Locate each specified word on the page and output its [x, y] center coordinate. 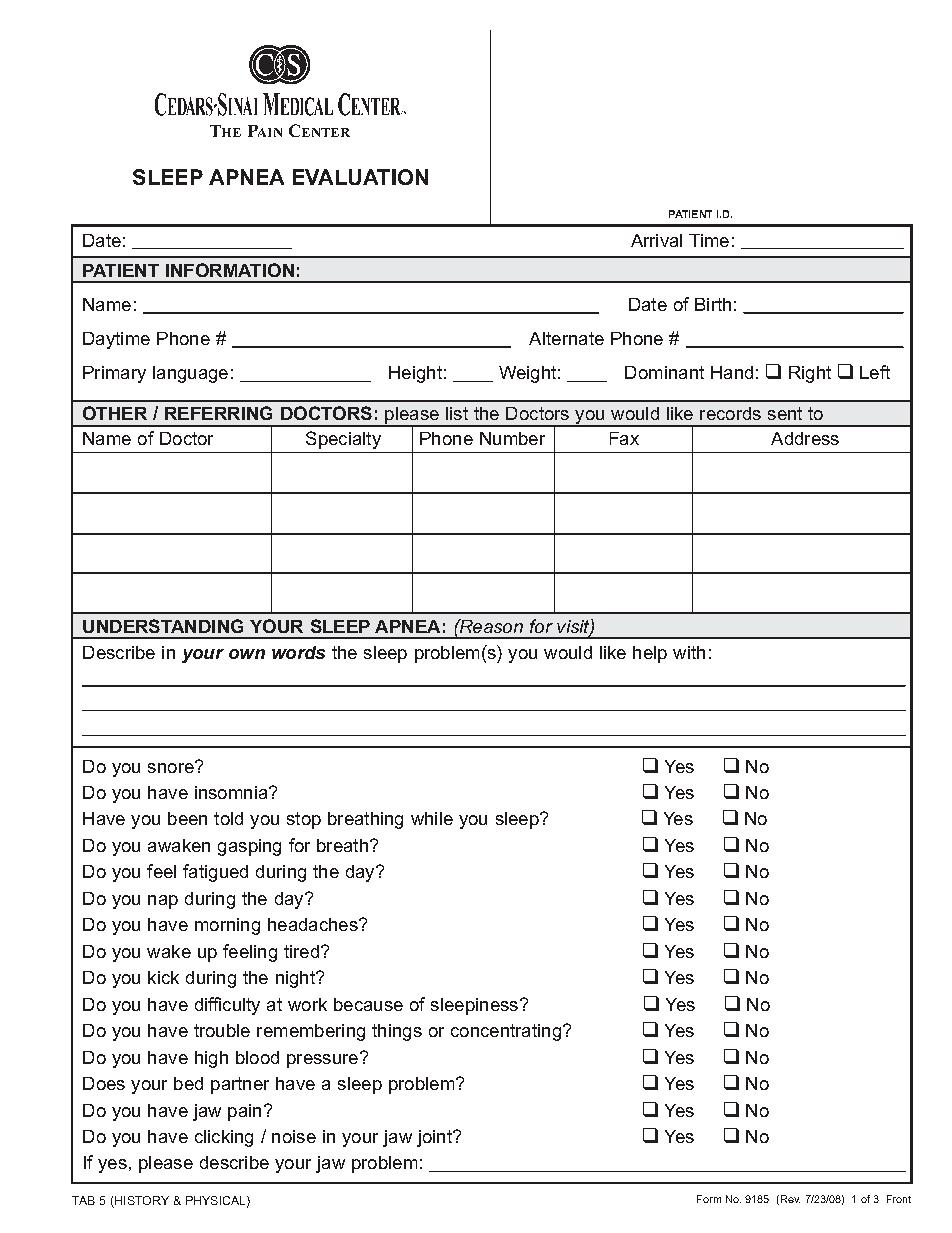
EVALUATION [360, 177]
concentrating [506, 1032]
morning [227, 926]
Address [805, 438]
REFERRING [218, 413]
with [689, 652]
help [650, 654]
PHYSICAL [217, 1201]
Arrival [656, 240]
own [247, 654]
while [432, 818]
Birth [713, 304]
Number [512, 438]
